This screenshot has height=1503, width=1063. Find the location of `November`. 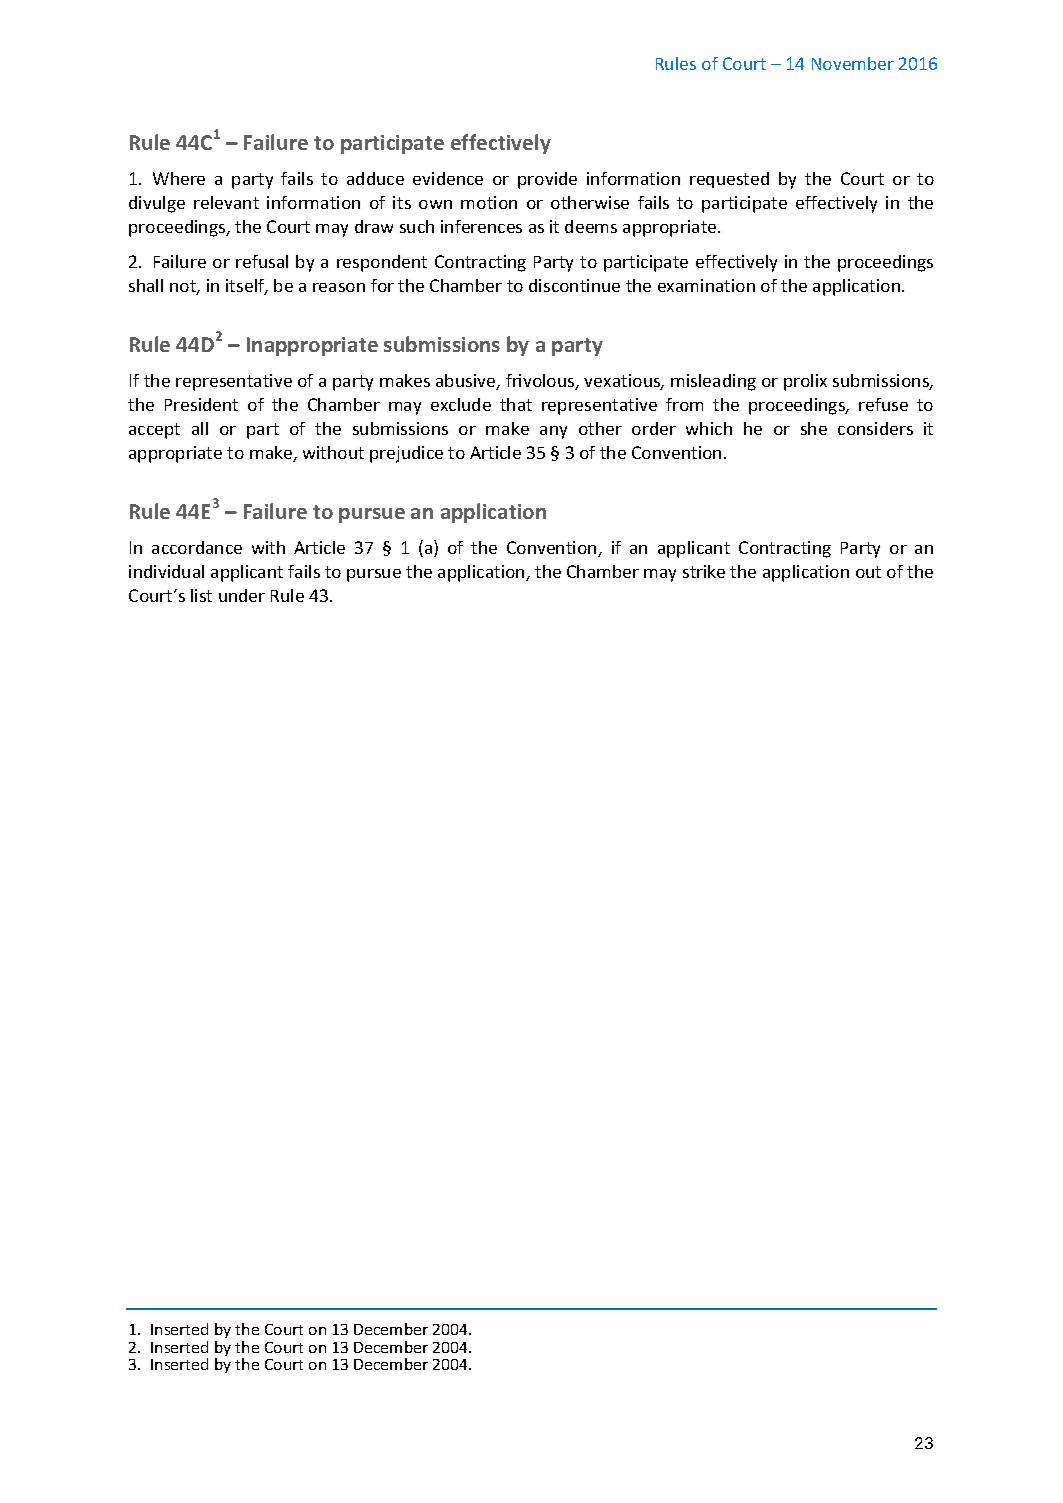

November is located at coordinates (853, 63).
